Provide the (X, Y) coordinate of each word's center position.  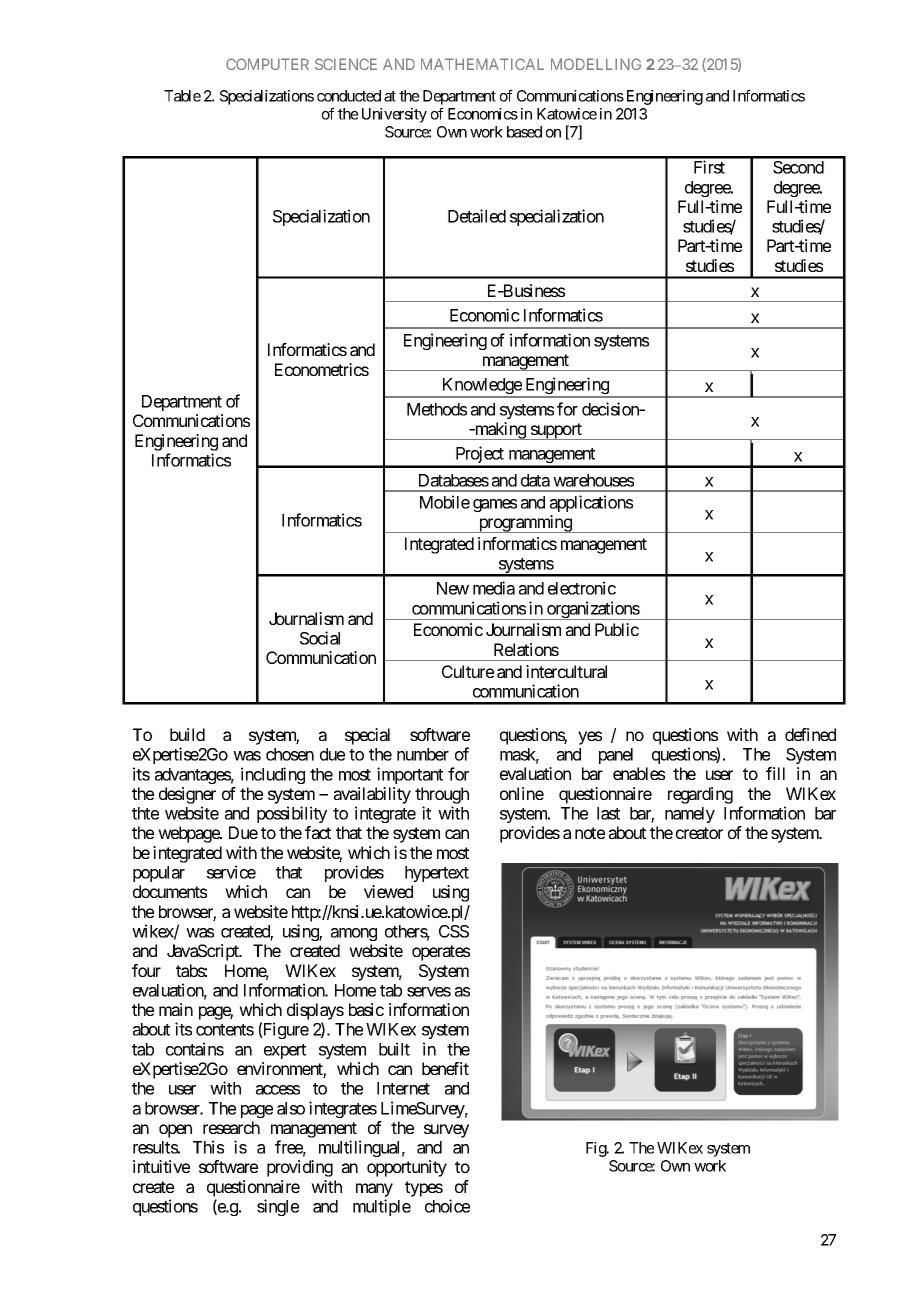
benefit (445, 1068)
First (709, 167)
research (231, 1127)
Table (182, 96)
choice (447, 1206)
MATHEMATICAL (482, 64)
